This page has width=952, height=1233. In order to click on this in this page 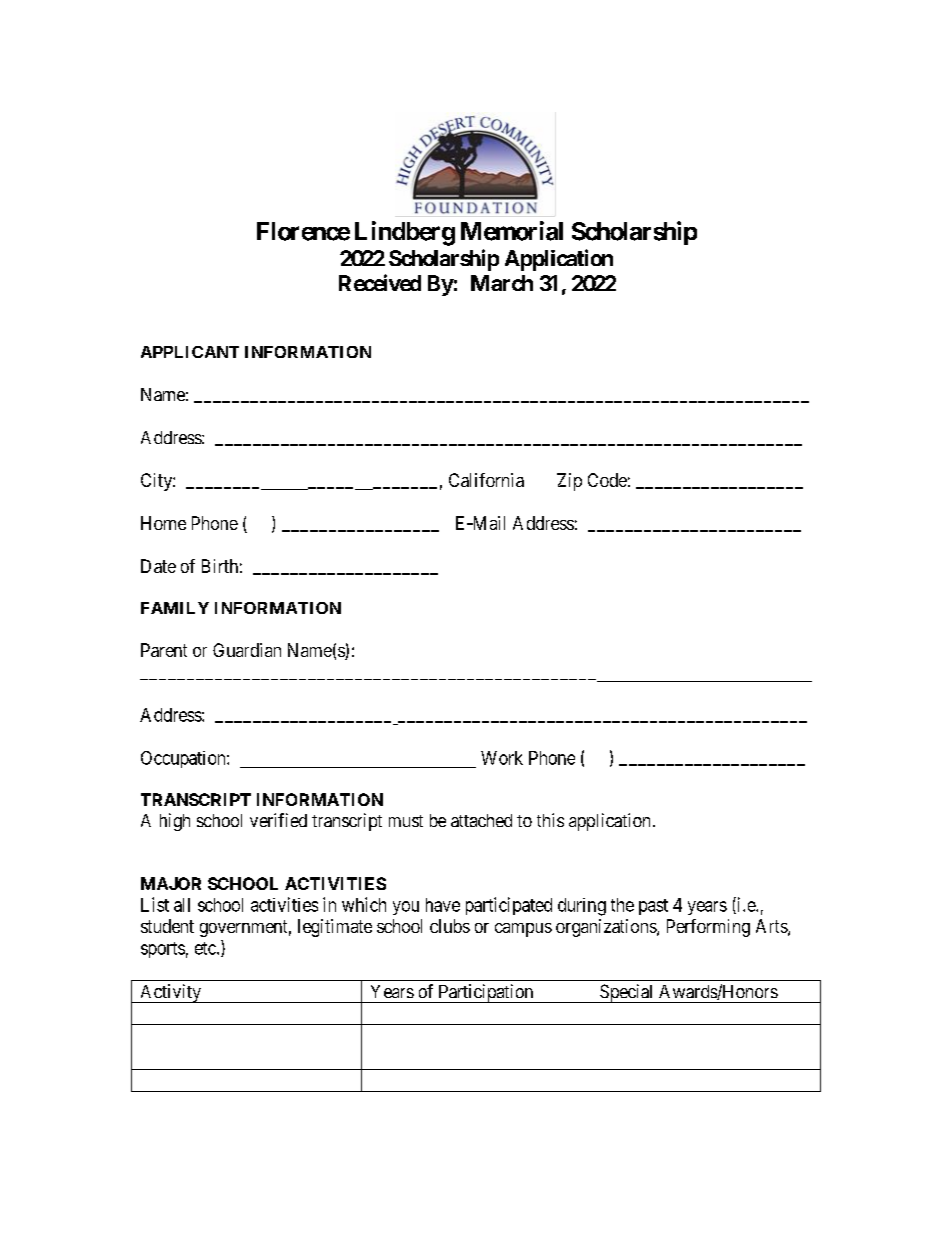, I will do `click(550, 820)`.
